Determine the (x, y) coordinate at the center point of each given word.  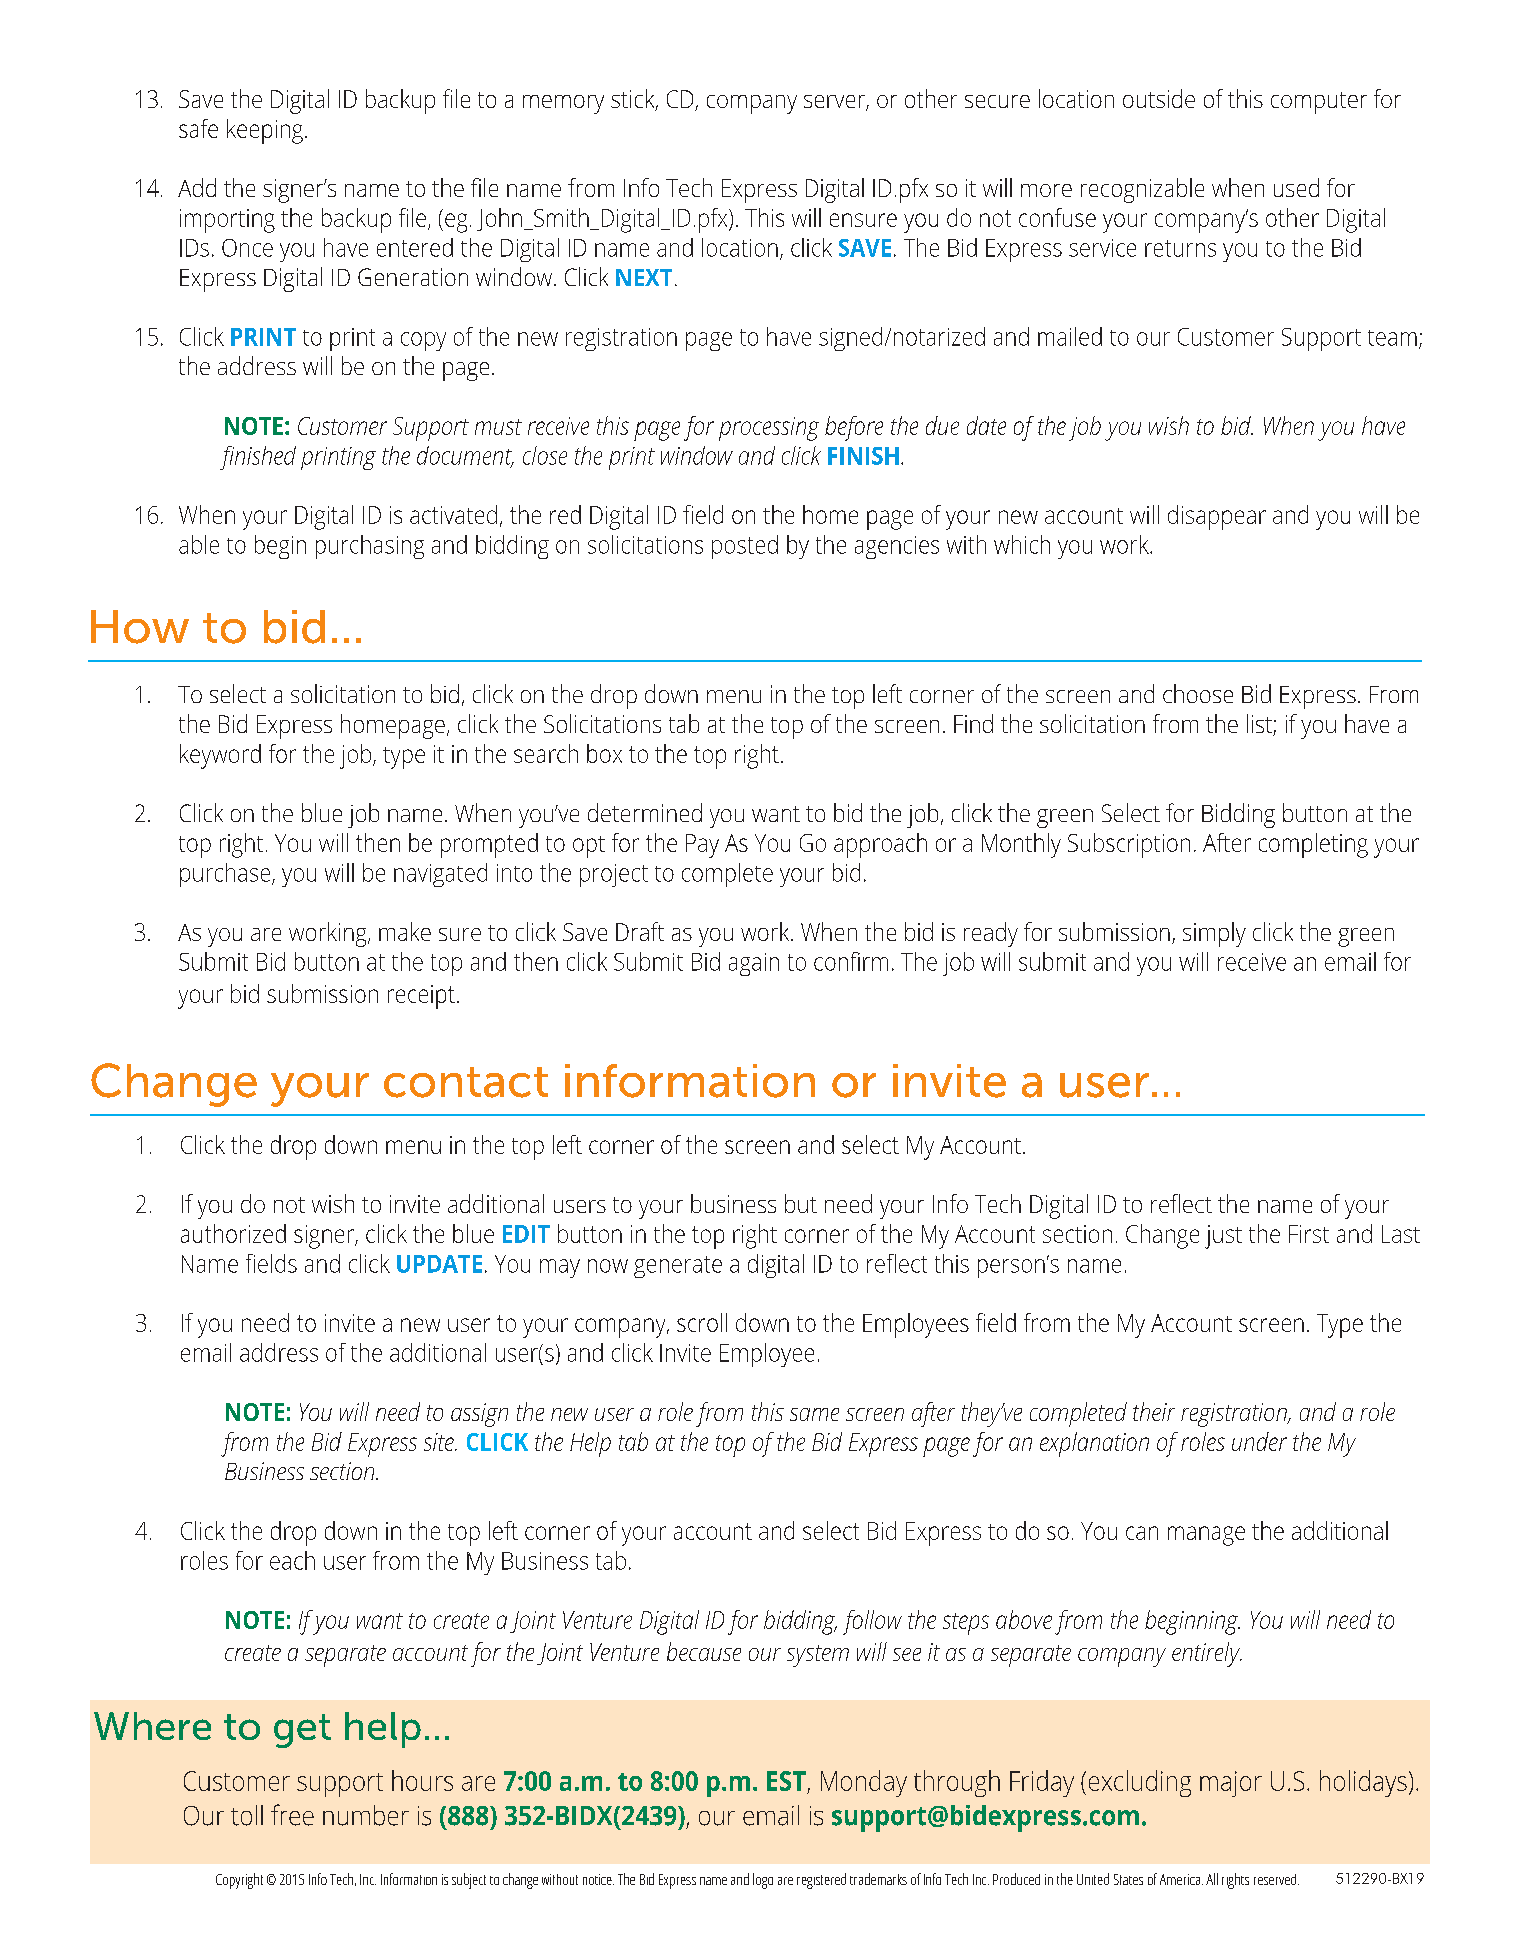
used (1296, 187)
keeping (265, 131)
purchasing (370, 547)
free (292, 1815)
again (754, 964)
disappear (1217, 517)
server (835, 103)
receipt (421, 997)
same (814, 1414)
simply (1214, 934)
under (1259, 1441)
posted (745, 547)
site (440, 1442)
